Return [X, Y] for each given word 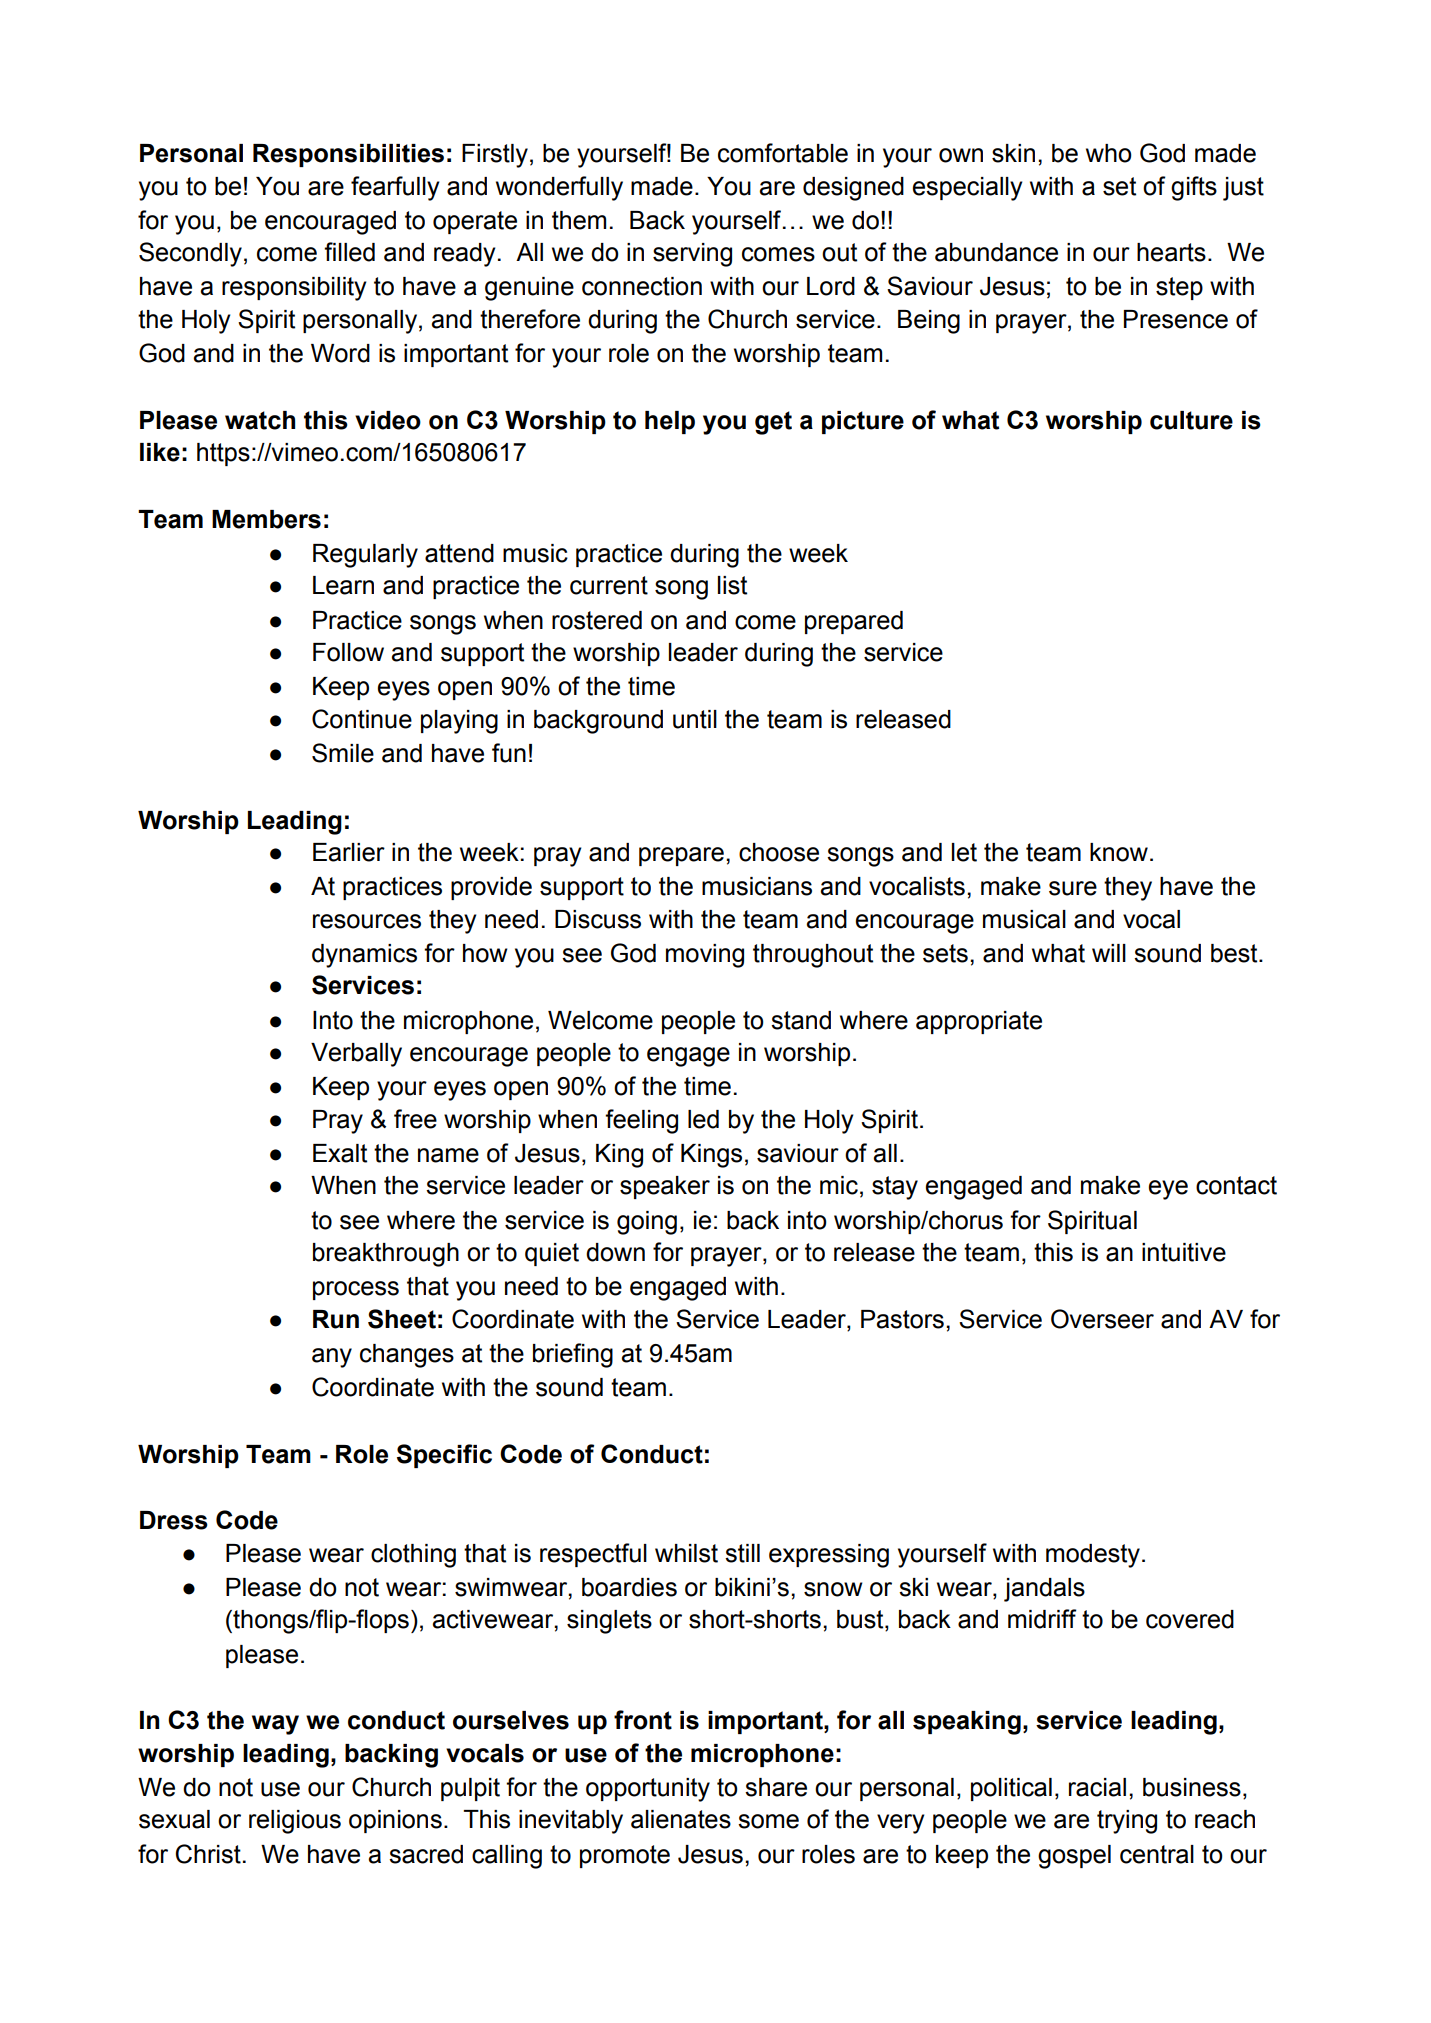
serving [692, 255]
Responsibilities [348, 155]
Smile [343, 753]
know [1119, 852]
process [356, 1290]
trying [1127, 1822]
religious [295, 1822]
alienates [681, 1819]
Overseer [1102, 1319]
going [647, 1223]
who [1109, 153]
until [695, 719]
